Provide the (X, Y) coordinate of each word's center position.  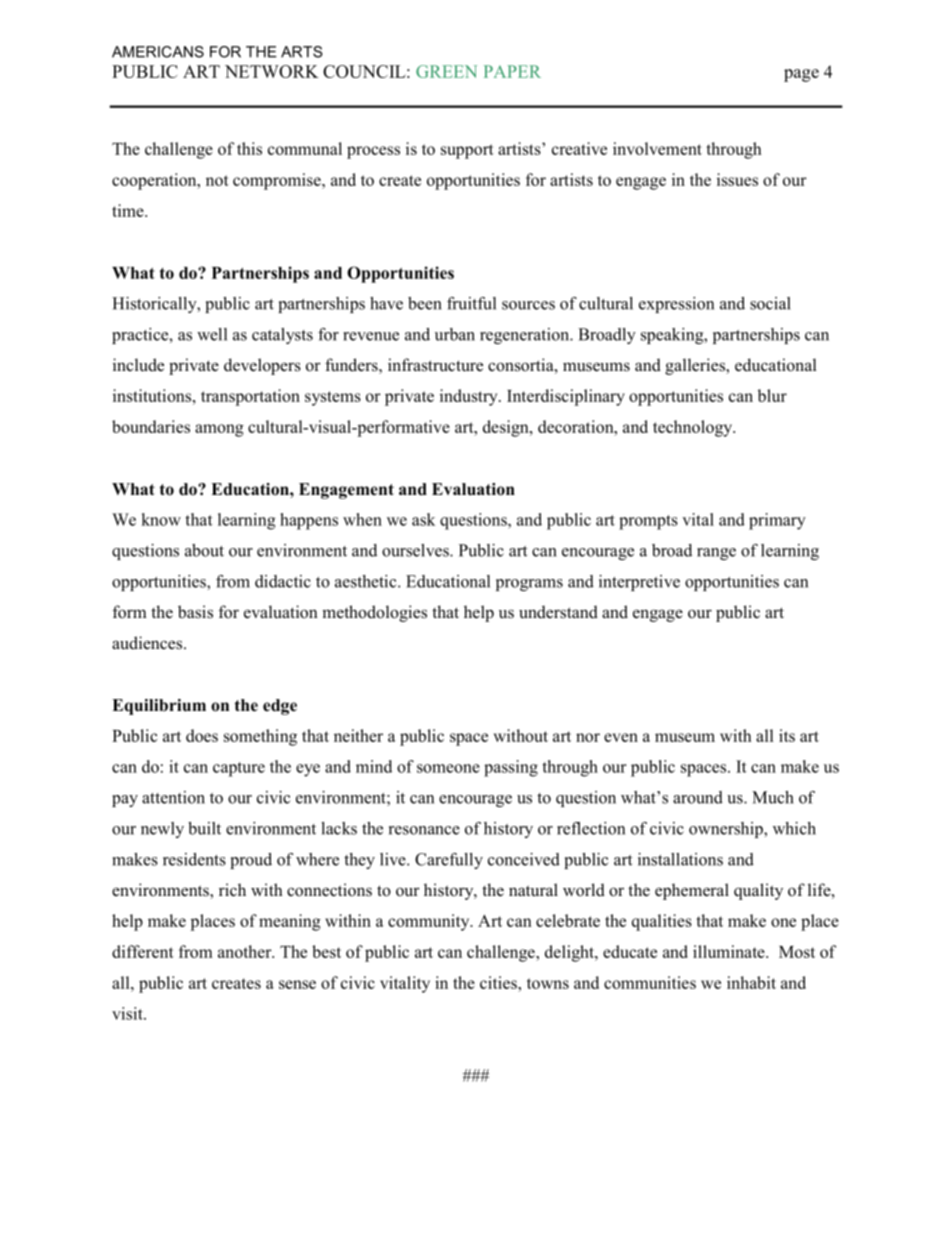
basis (195, 612)
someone (448, 768)
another (246, 951)
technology (694, 428)
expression (676, 305)
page (801, 75)
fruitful (471, 303)
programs (529, 585)
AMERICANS (158, 52)
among (219, 430)
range (716, 554)
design (507, 428)
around (698, 797)
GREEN (446, 71)
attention (173, 797)
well (212, 334)
